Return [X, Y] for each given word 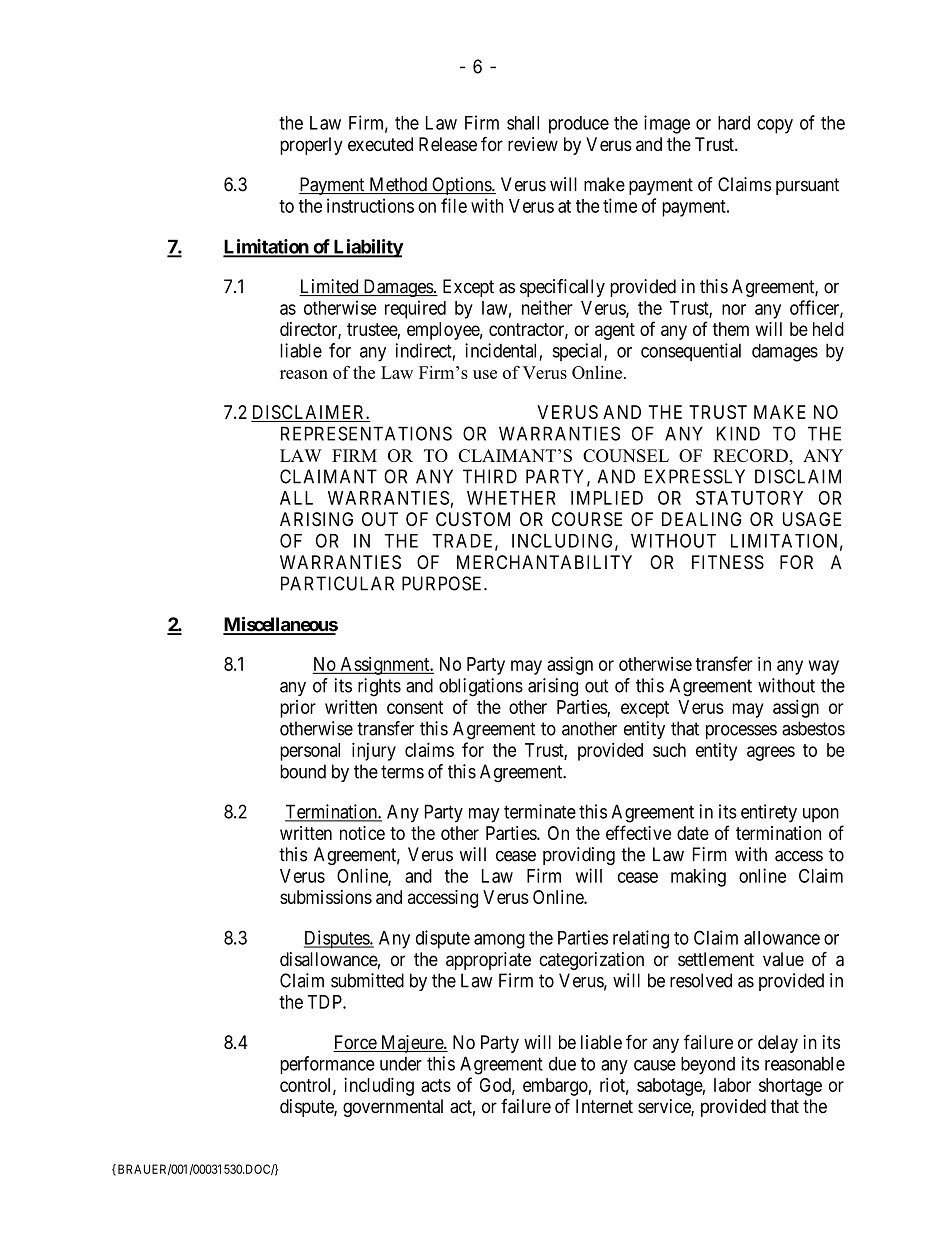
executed [380, 144]
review [533, 144]
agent [615, 331]
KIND [738, 433]
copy [775, 126]
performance [327, 1065]
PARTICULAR [337, 583]
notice [362, 833]
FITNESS [728, 562]
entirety [769, 813]
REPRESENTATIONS [366, 433]
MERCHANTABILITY [544, 562]
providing [579, 856]
